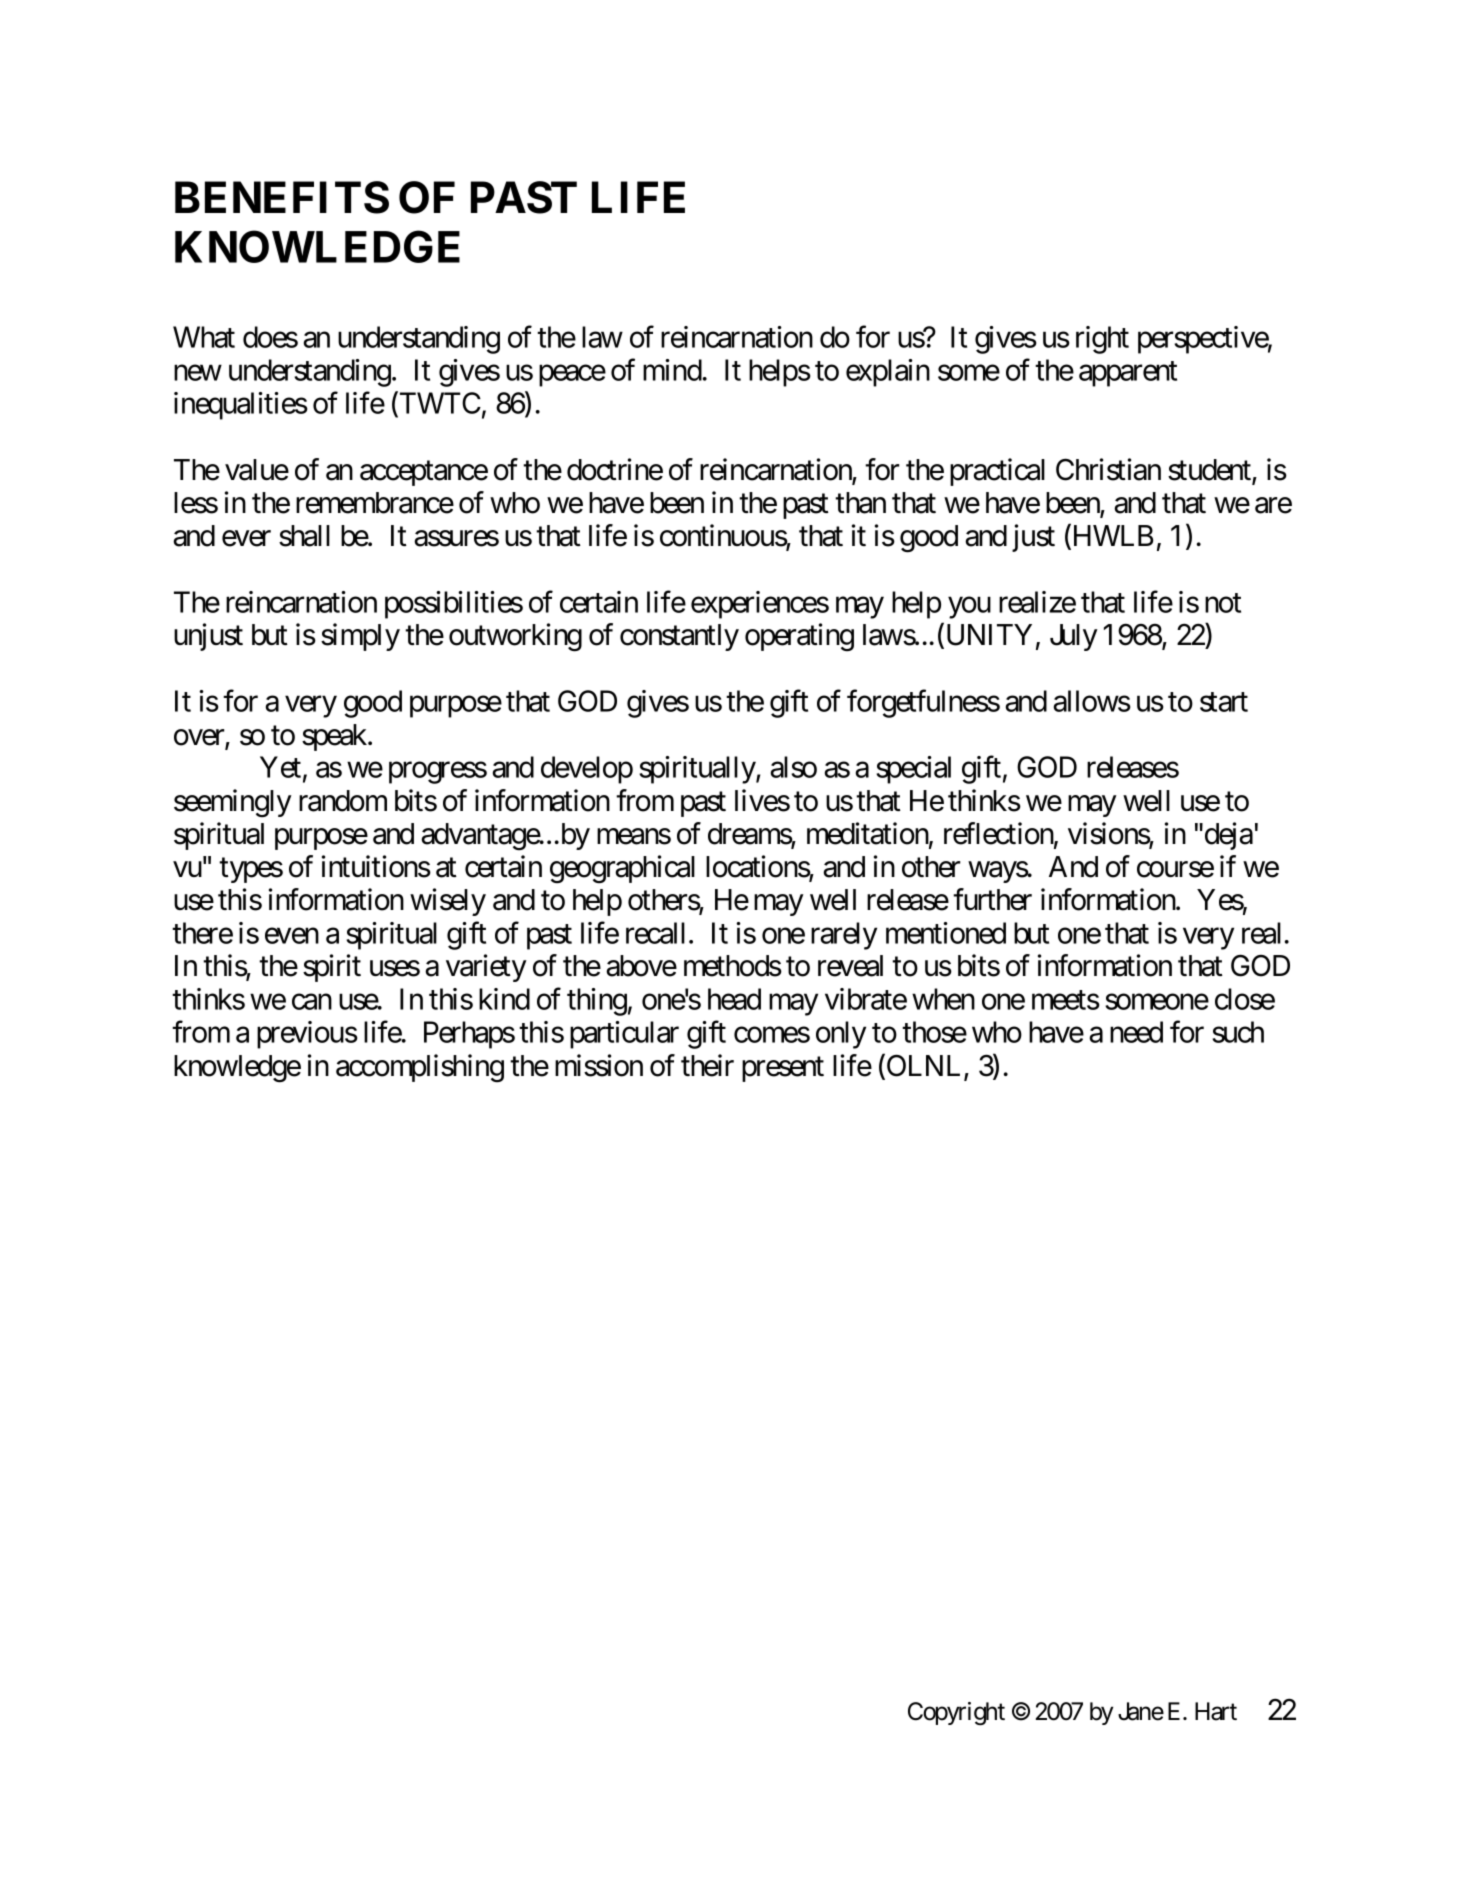 The width and height of the screenshot is (1468, 1900). I want to click on present, so click(783, 1069).
